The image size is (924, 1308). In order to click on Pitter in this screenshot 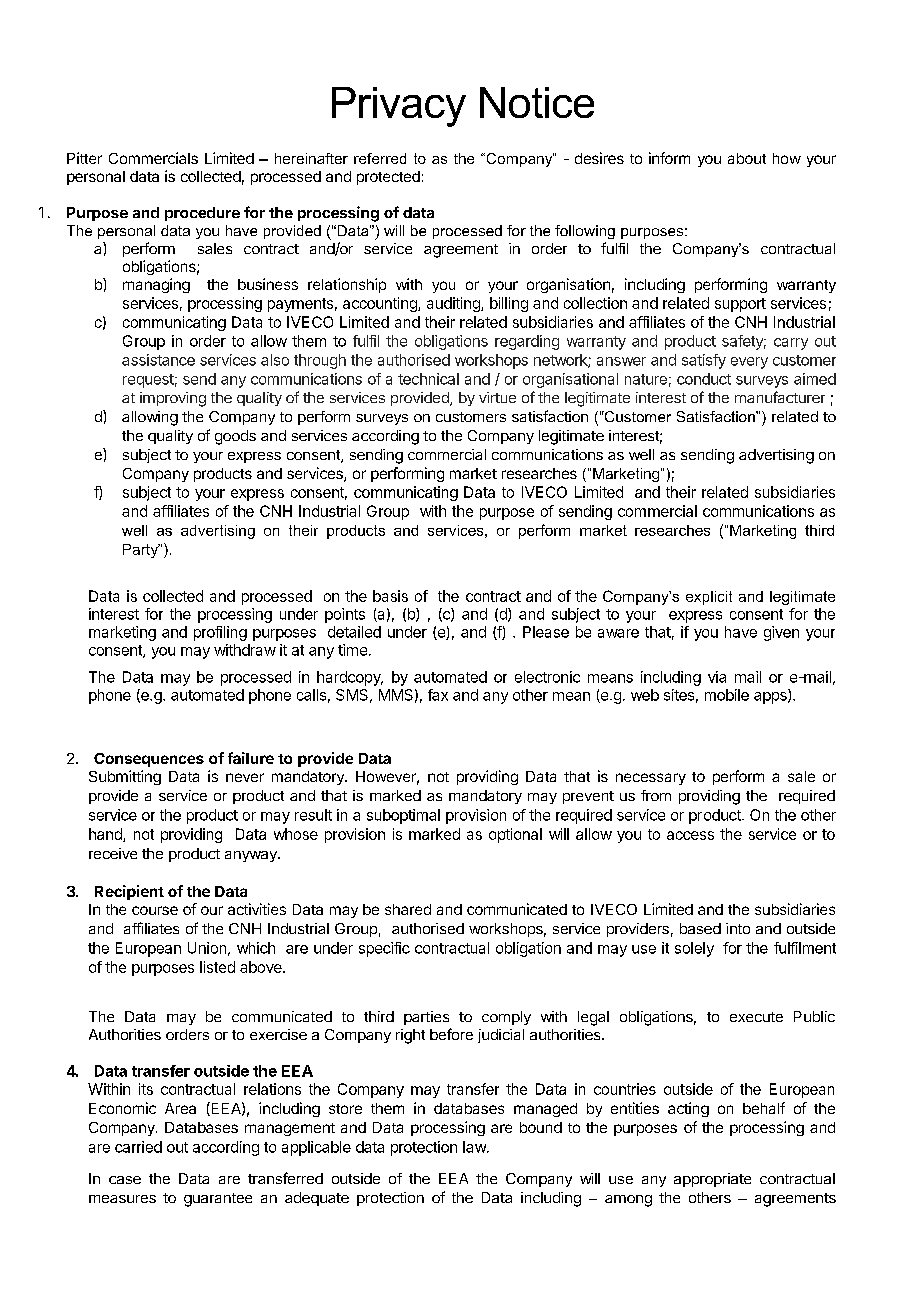, I will do `click(84, 158)`.
